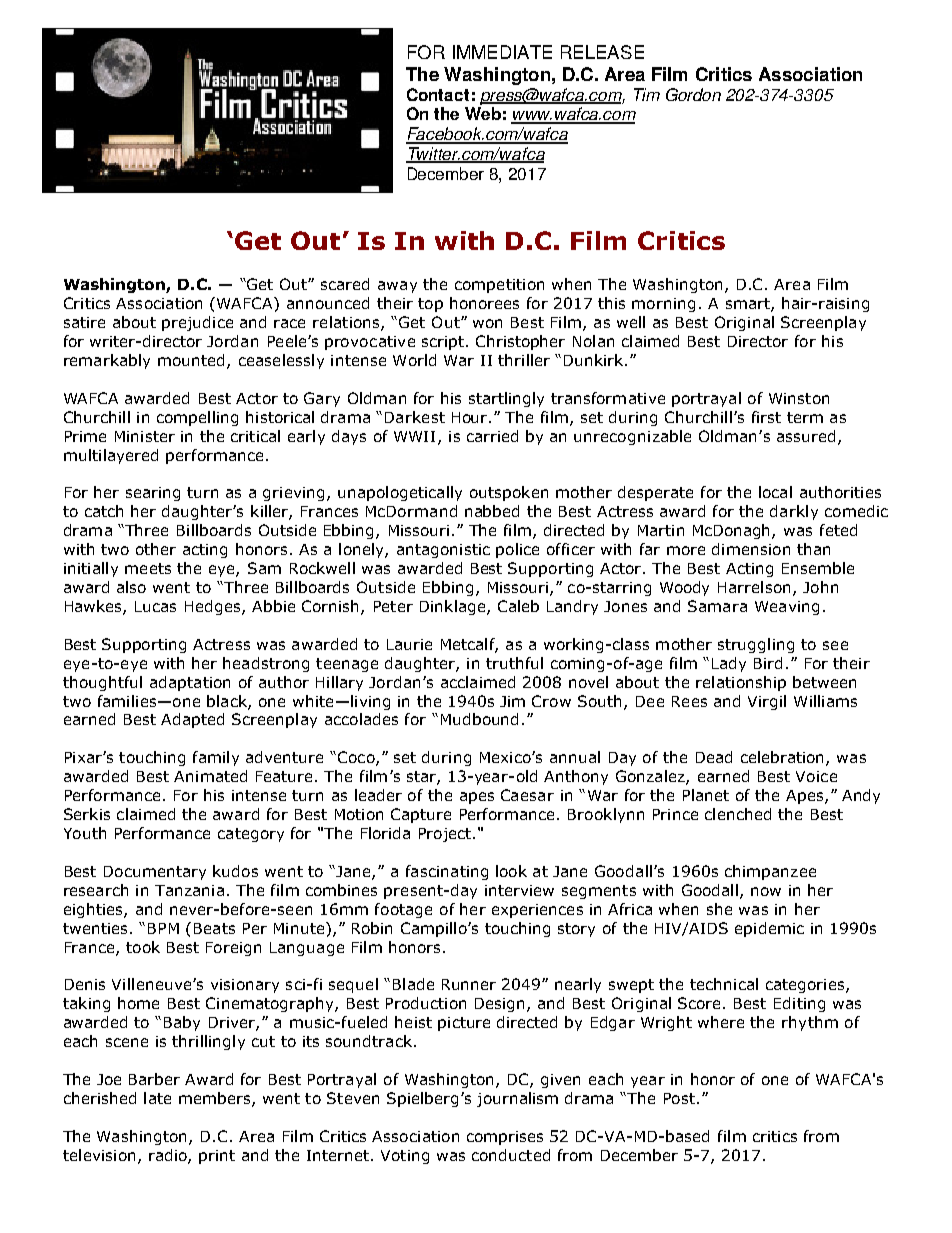 This screenshot has height=1233, width=952. I want to click on Gordon, so click(693, 94).
